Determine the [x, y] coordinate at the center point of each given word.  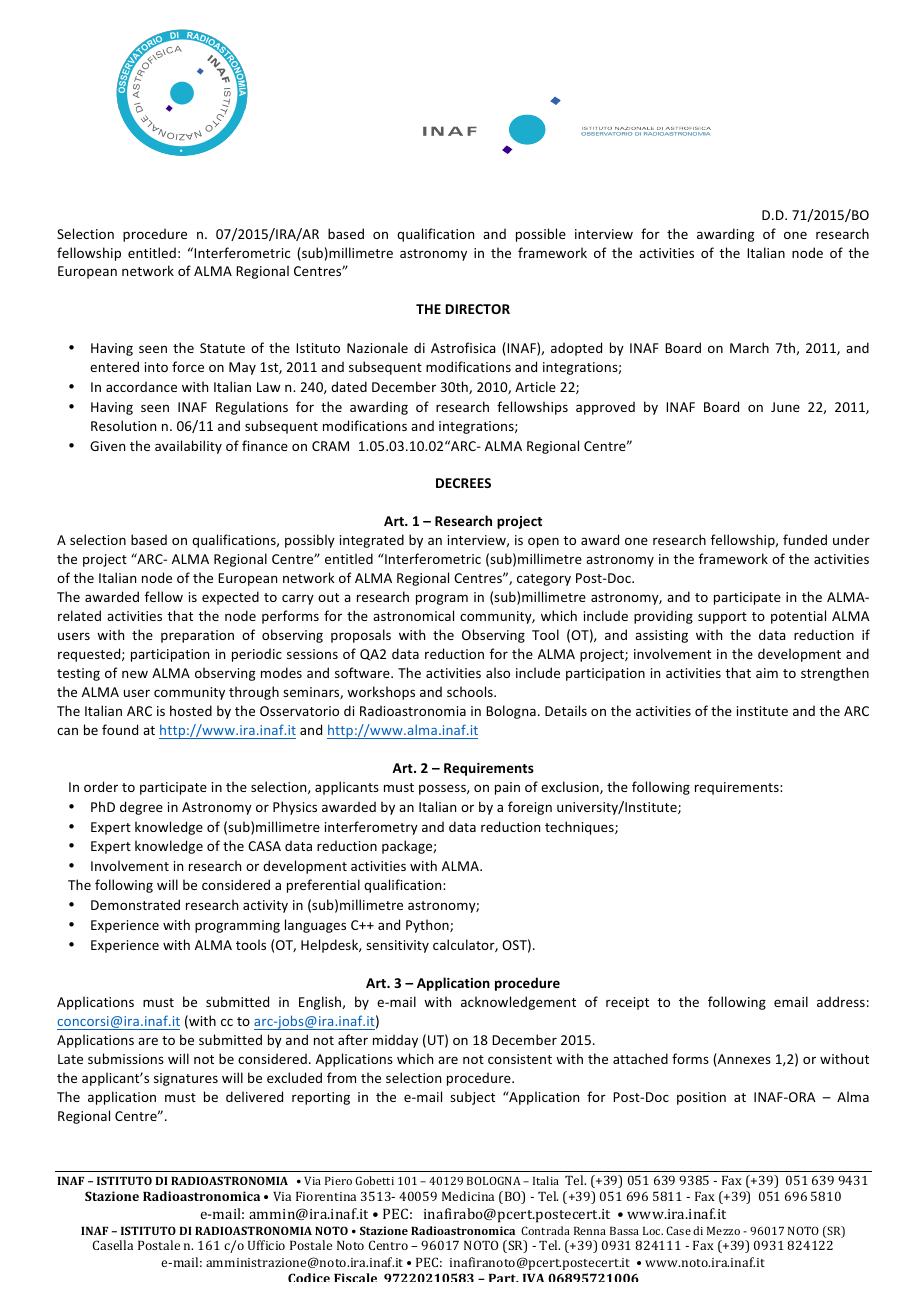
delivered [254, 1096]
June [785, 407]
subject [472, 1098]
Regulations [252, 408]
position [701, 1098]
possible [541, 235]
